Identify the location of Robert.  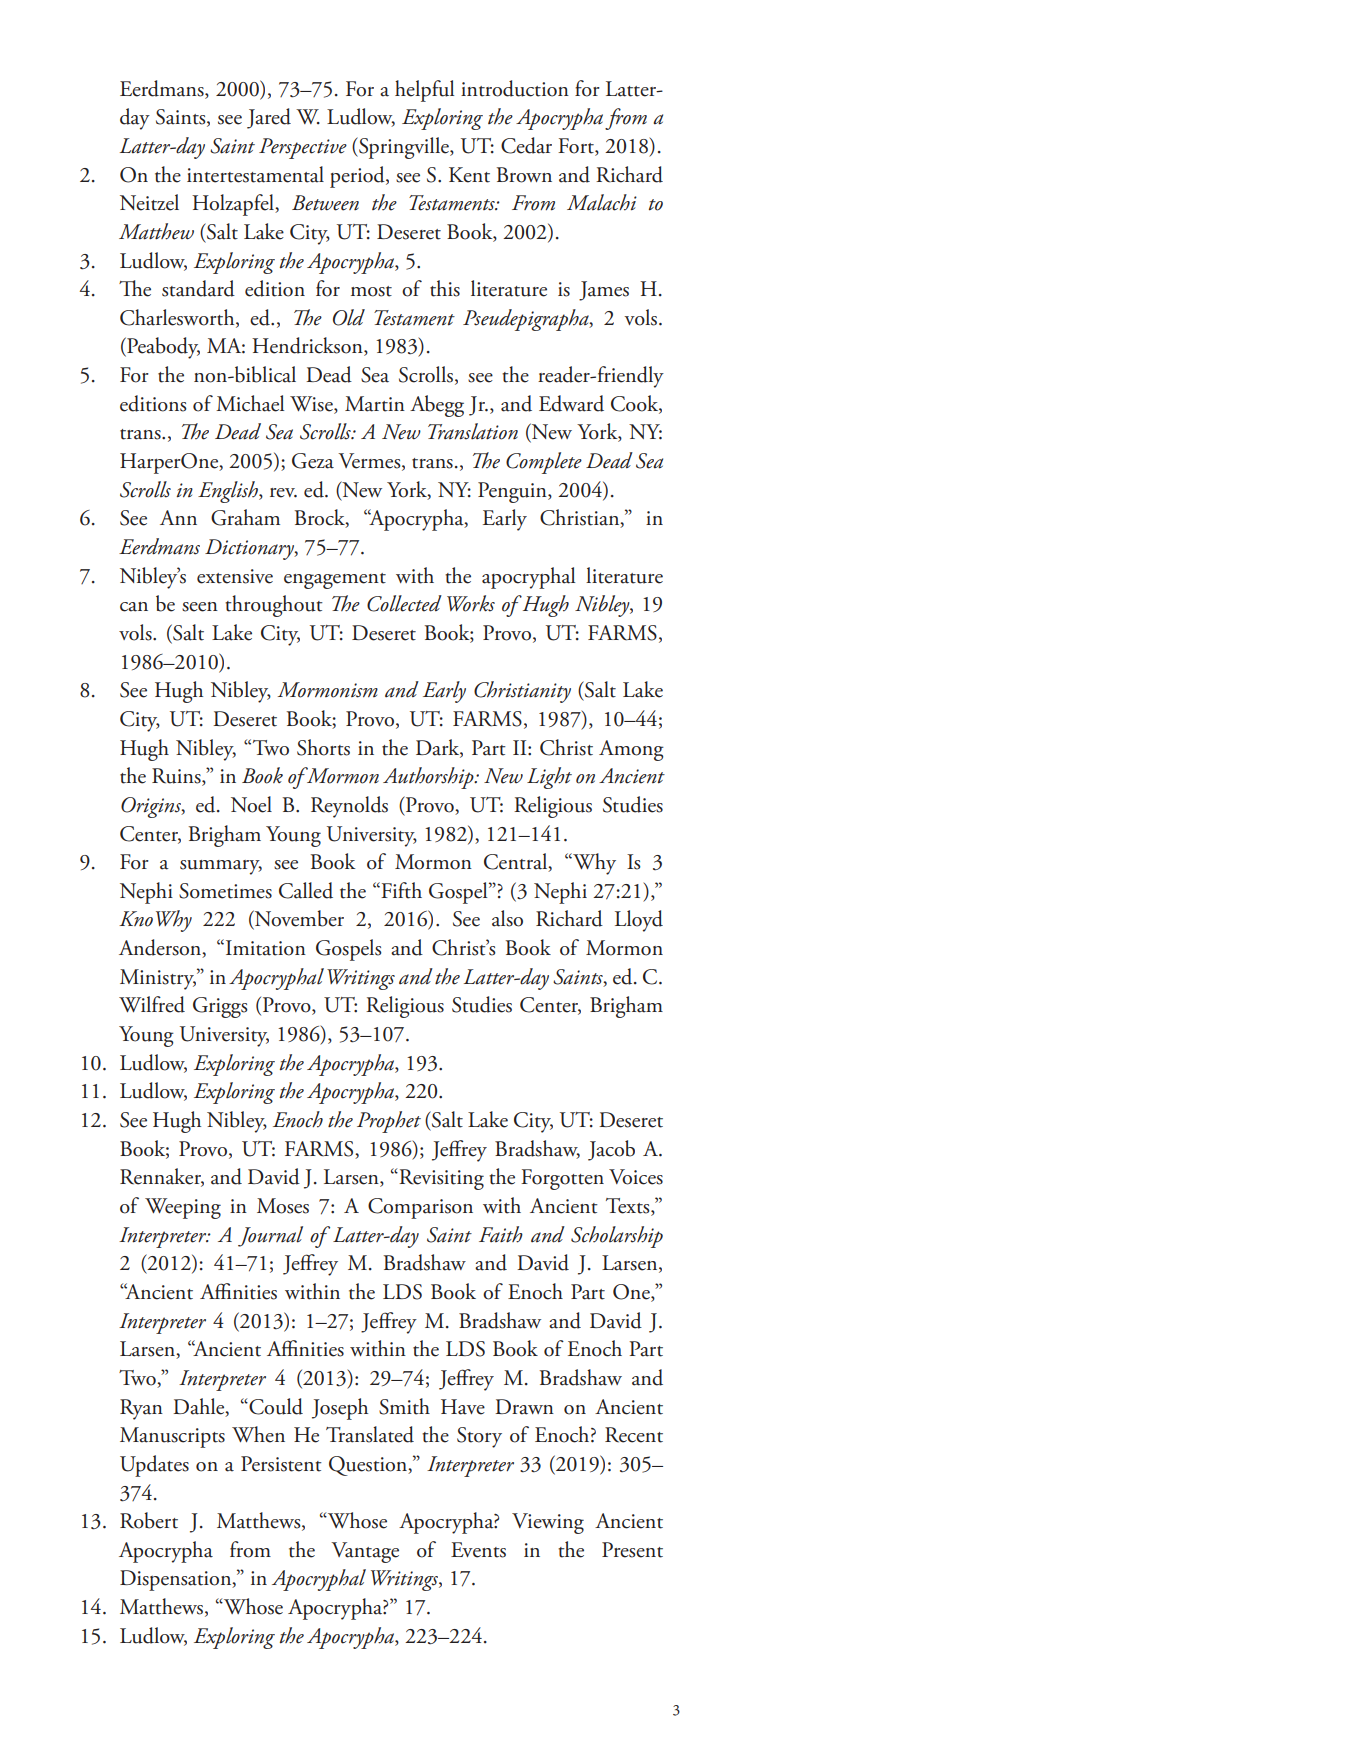
(149, 1520).
